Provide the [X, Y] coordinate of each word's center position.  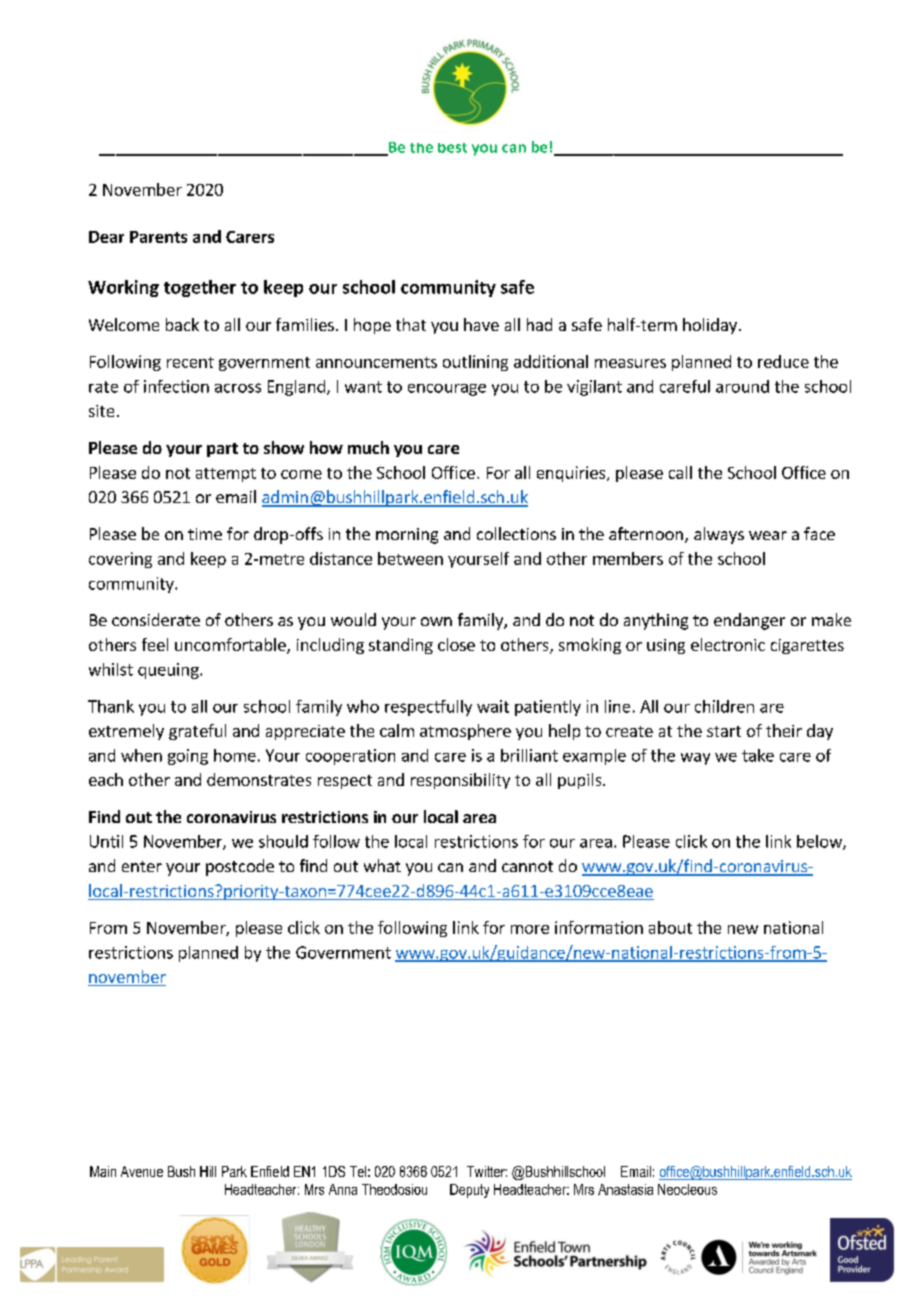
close [456, 644]
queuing [169, 671]
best [452, 148]
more [530, 929]
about [670, 927]
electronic [728, 644]
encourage [447, 390]
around [742, 386]
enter [142, 866]
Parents [158, 237]
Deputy [469, 1191]
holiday [710, 326]
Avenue [142, 1171]
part [222, 450]
